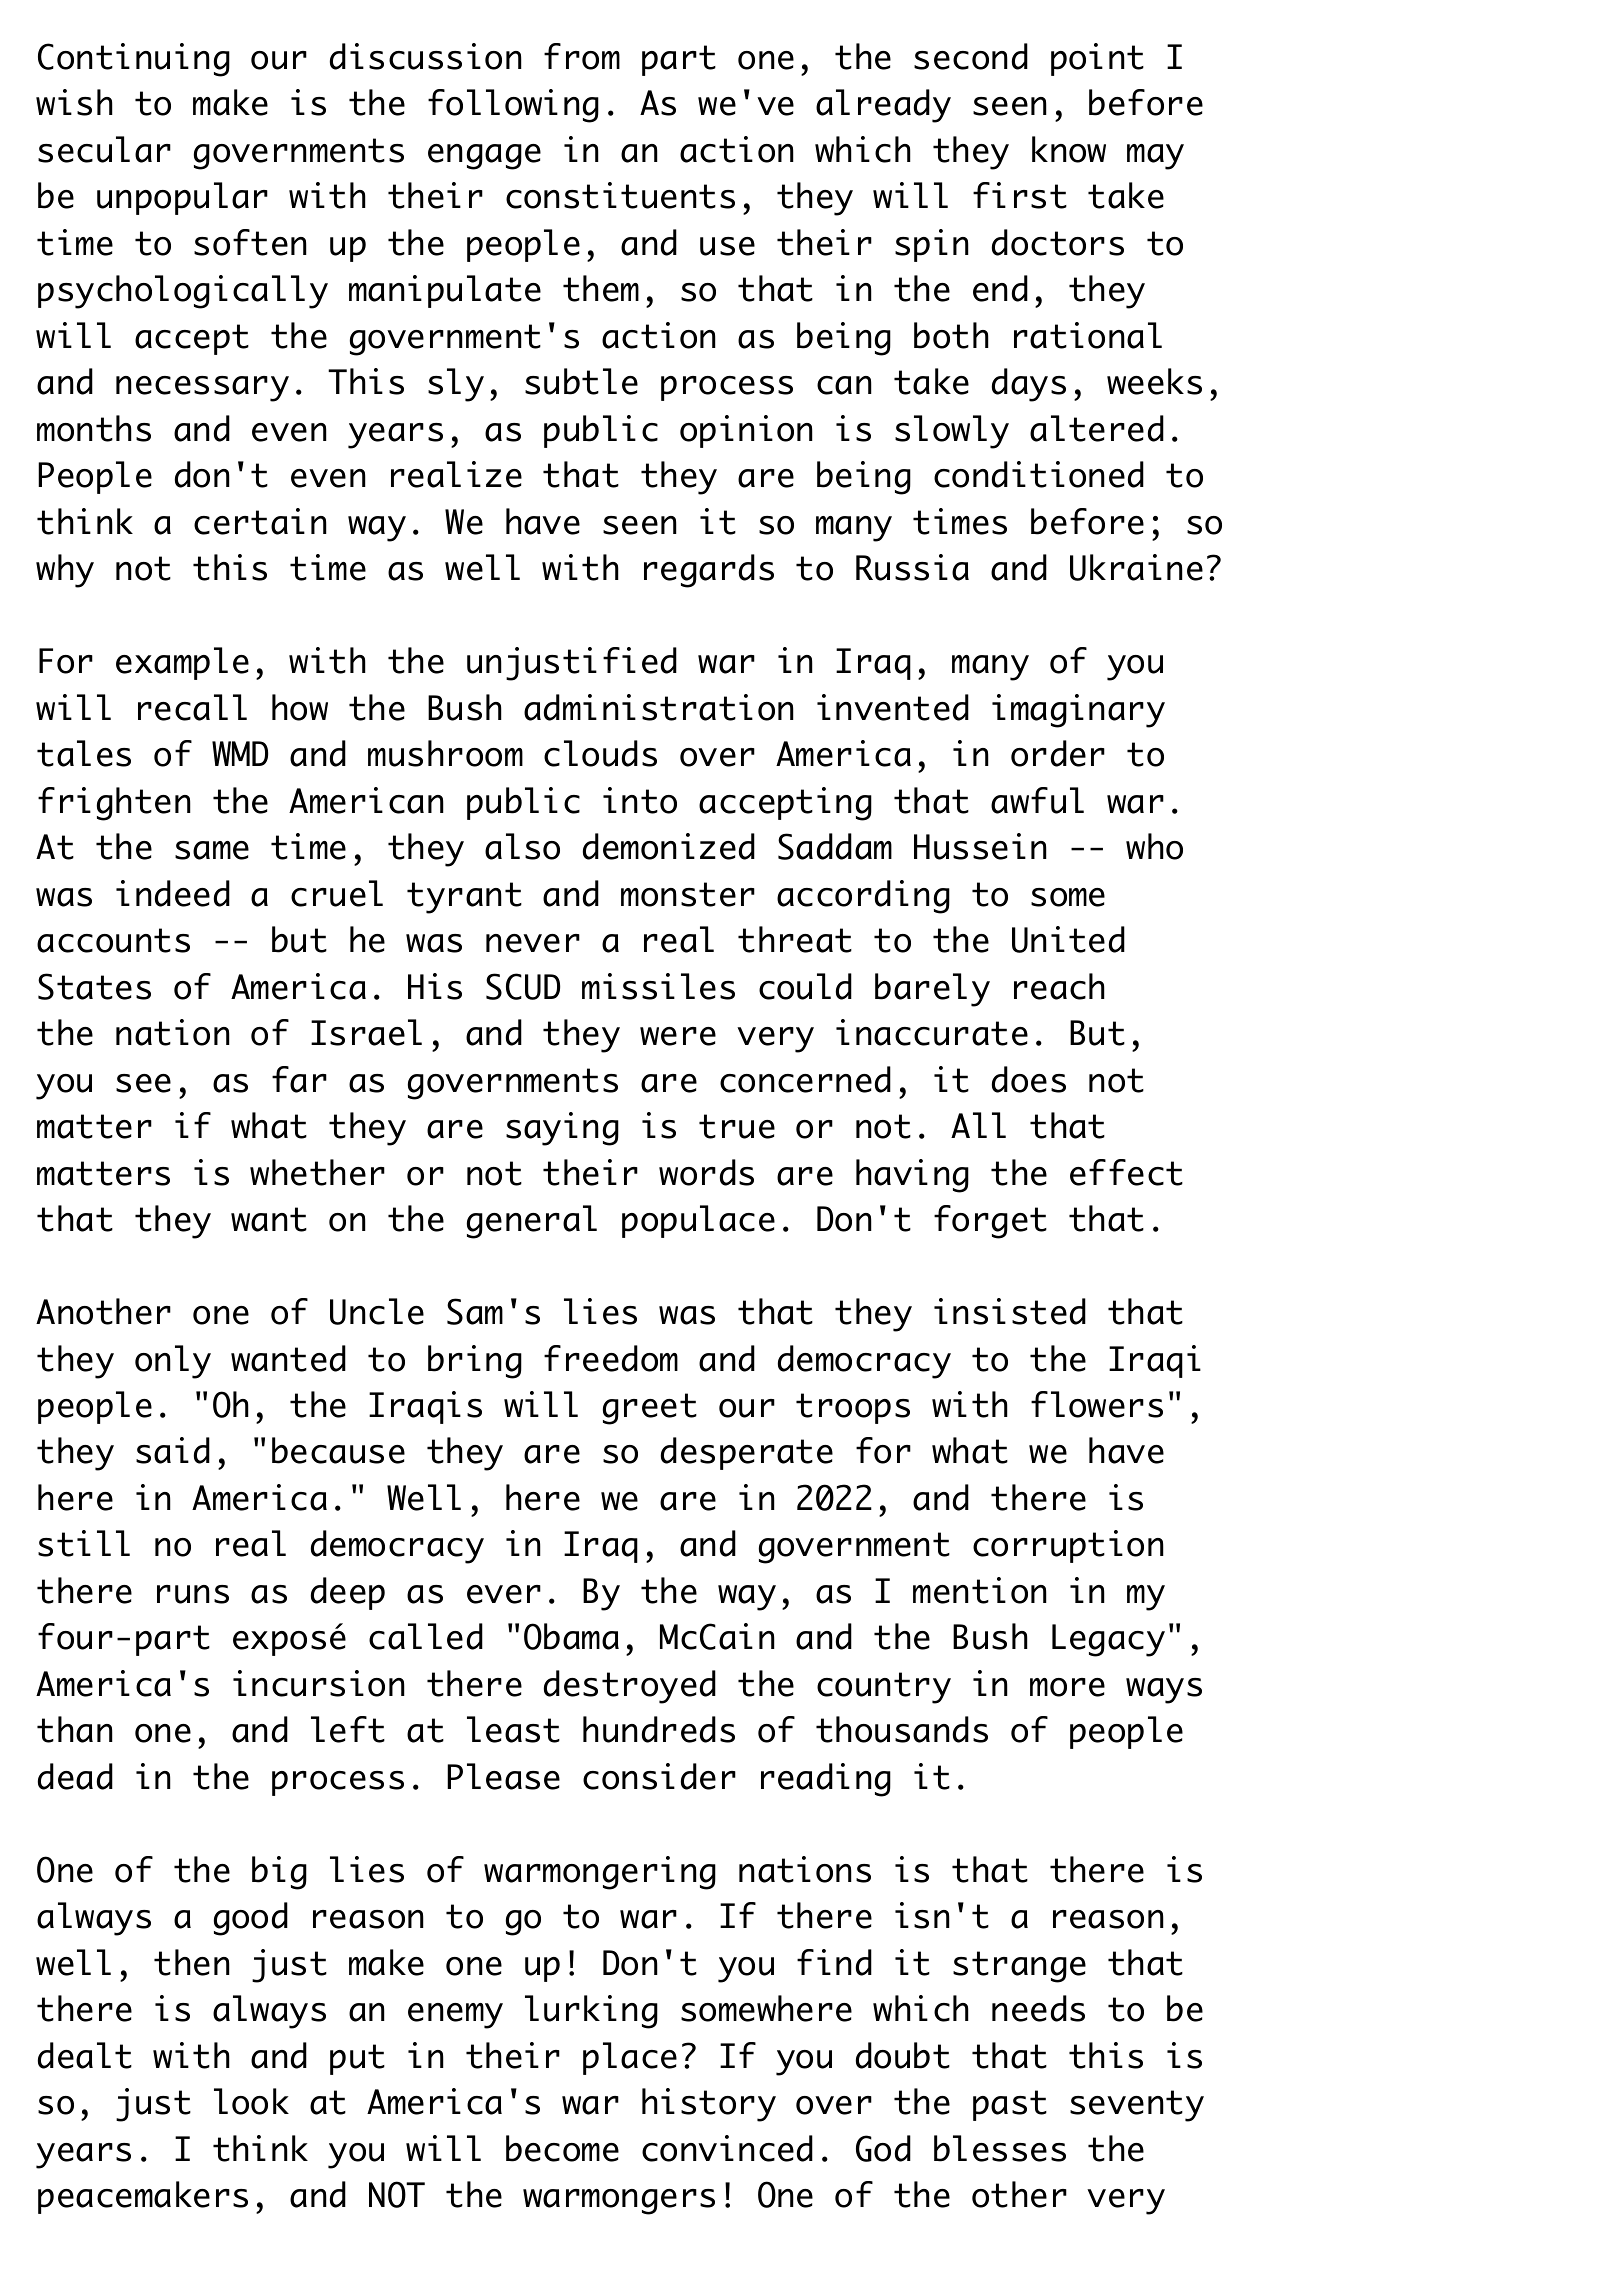 This screenshot has height=2275, width=1609. What do you see at coordinates (182, 198) in the screenshot?
I see `unpopular` at bounding box center [182, 198].
